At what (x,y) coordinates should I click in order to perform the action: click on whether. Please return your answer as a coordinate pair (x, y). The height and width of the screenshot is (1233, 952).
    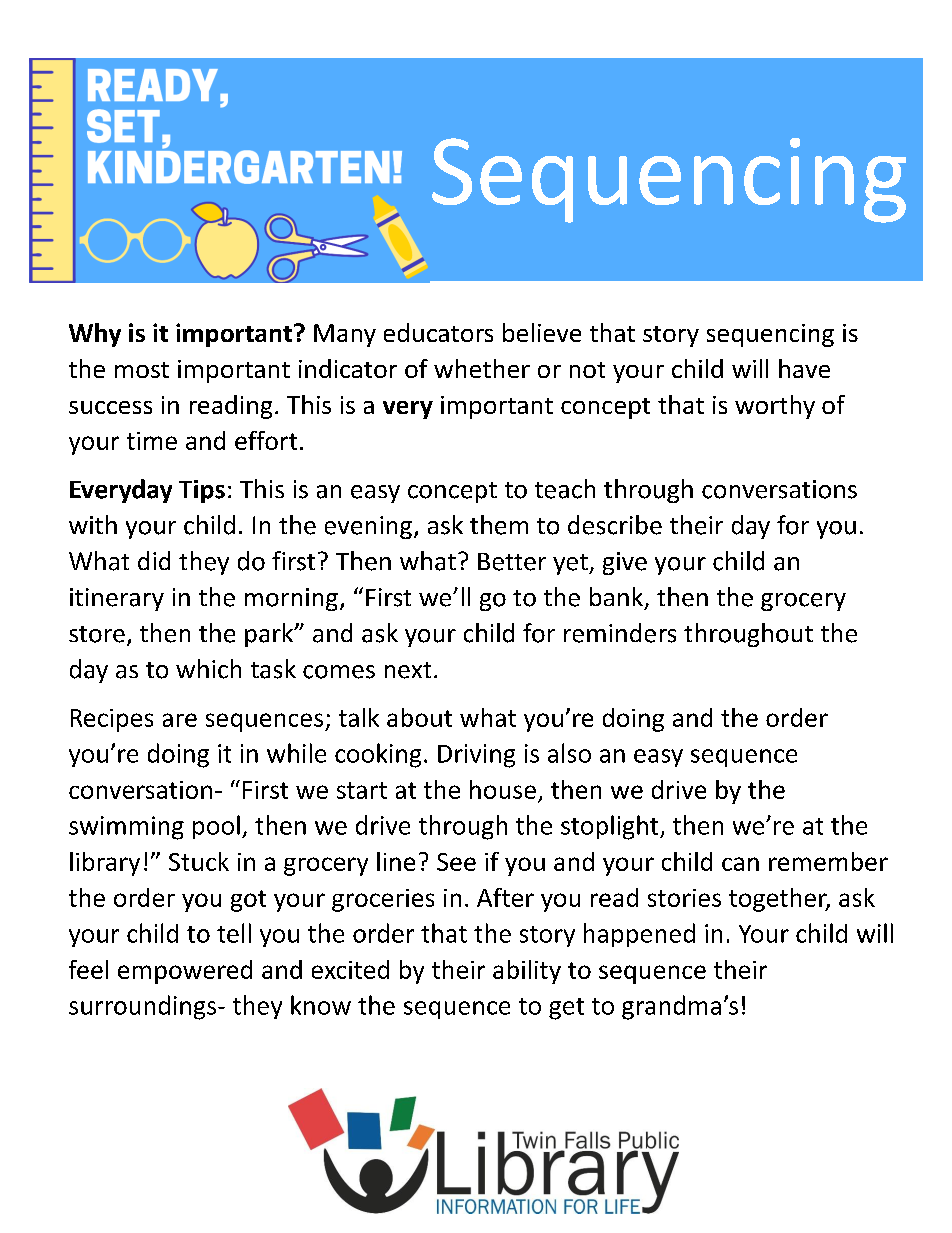
    Looking at the image, I should click on (482, 368).
